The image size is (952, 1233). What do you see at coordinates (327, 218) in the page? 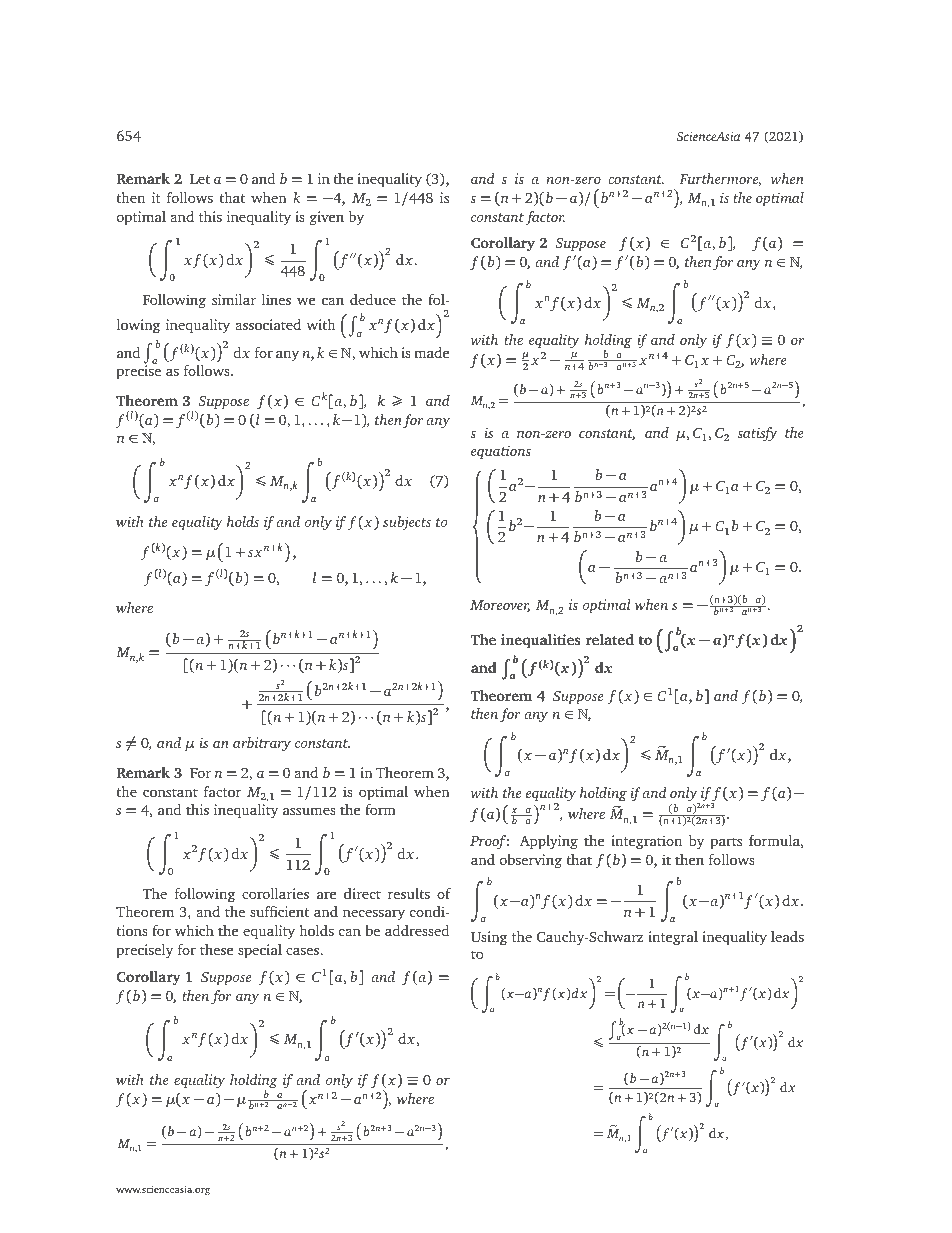
I see `given` at bounding box center [327, 218].
